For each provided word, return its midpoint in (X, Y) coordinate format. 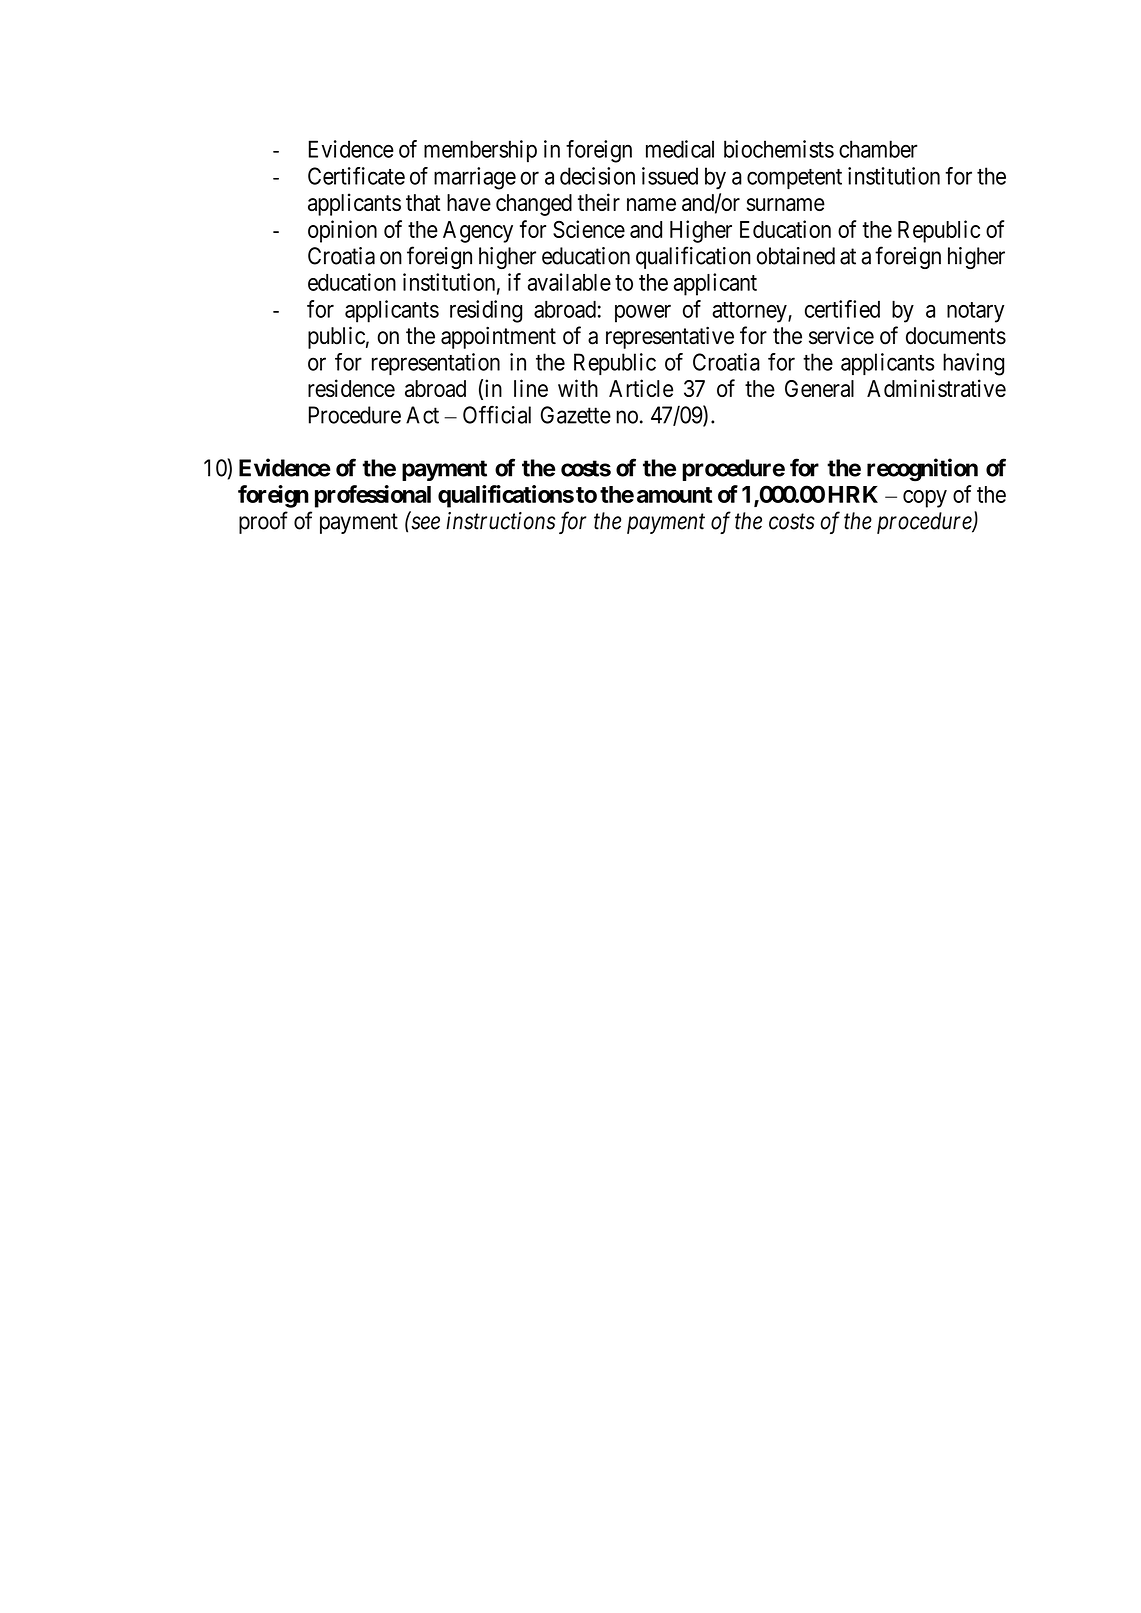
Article (641, 388)
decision (597, 176)
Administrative (936, 388)
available (569, 282)
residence (351, 388)
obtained (796, 256)
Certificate (356, 176)
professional (373, 496)
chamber (878, 149)
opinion (342, 231)
